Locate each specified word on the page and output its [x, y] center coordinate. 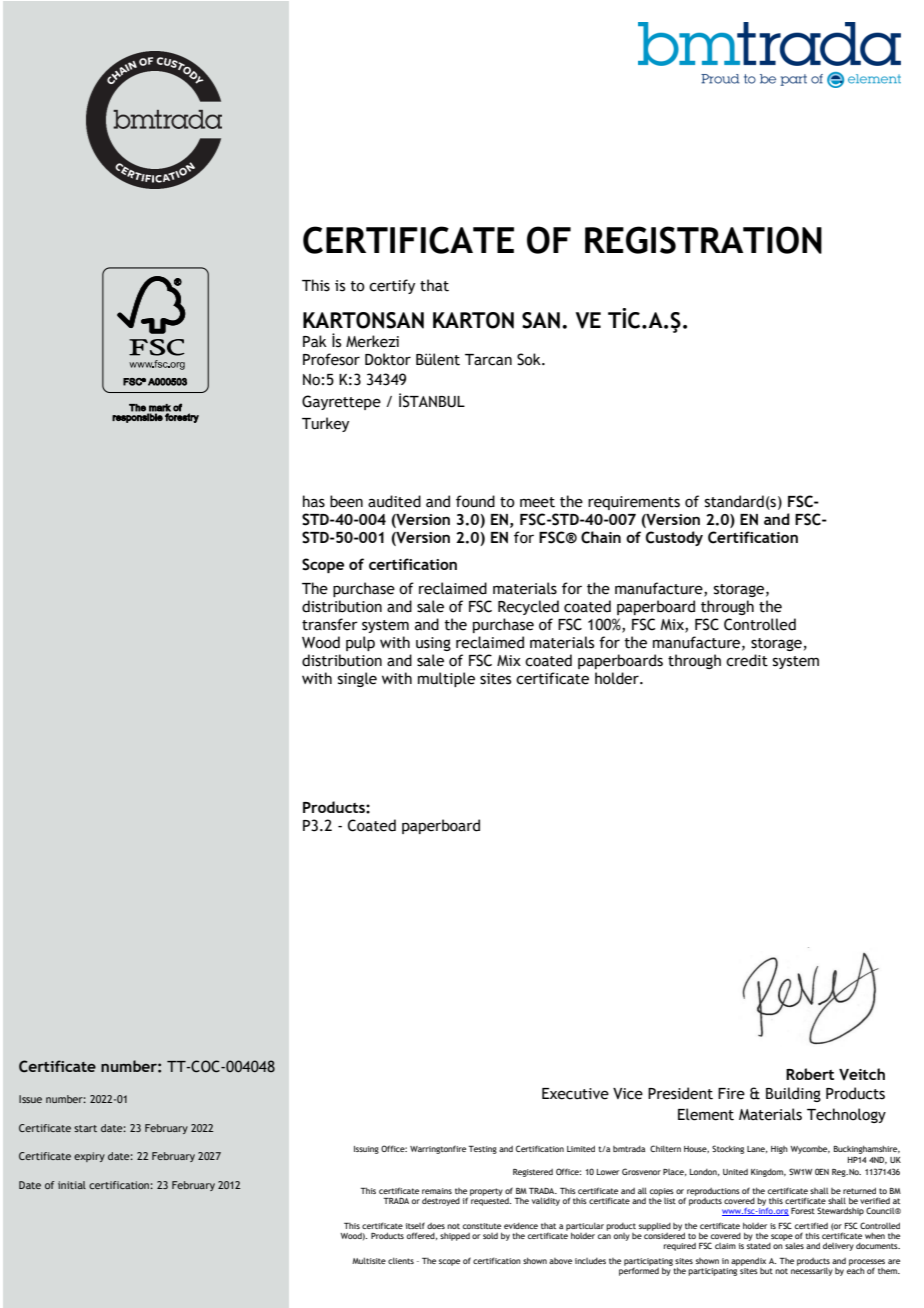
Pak [315, 341]
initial [72, 1185]
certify [392, 286]
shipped [455, 1237]
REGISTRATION [703, 240]
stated [759, 1244]
